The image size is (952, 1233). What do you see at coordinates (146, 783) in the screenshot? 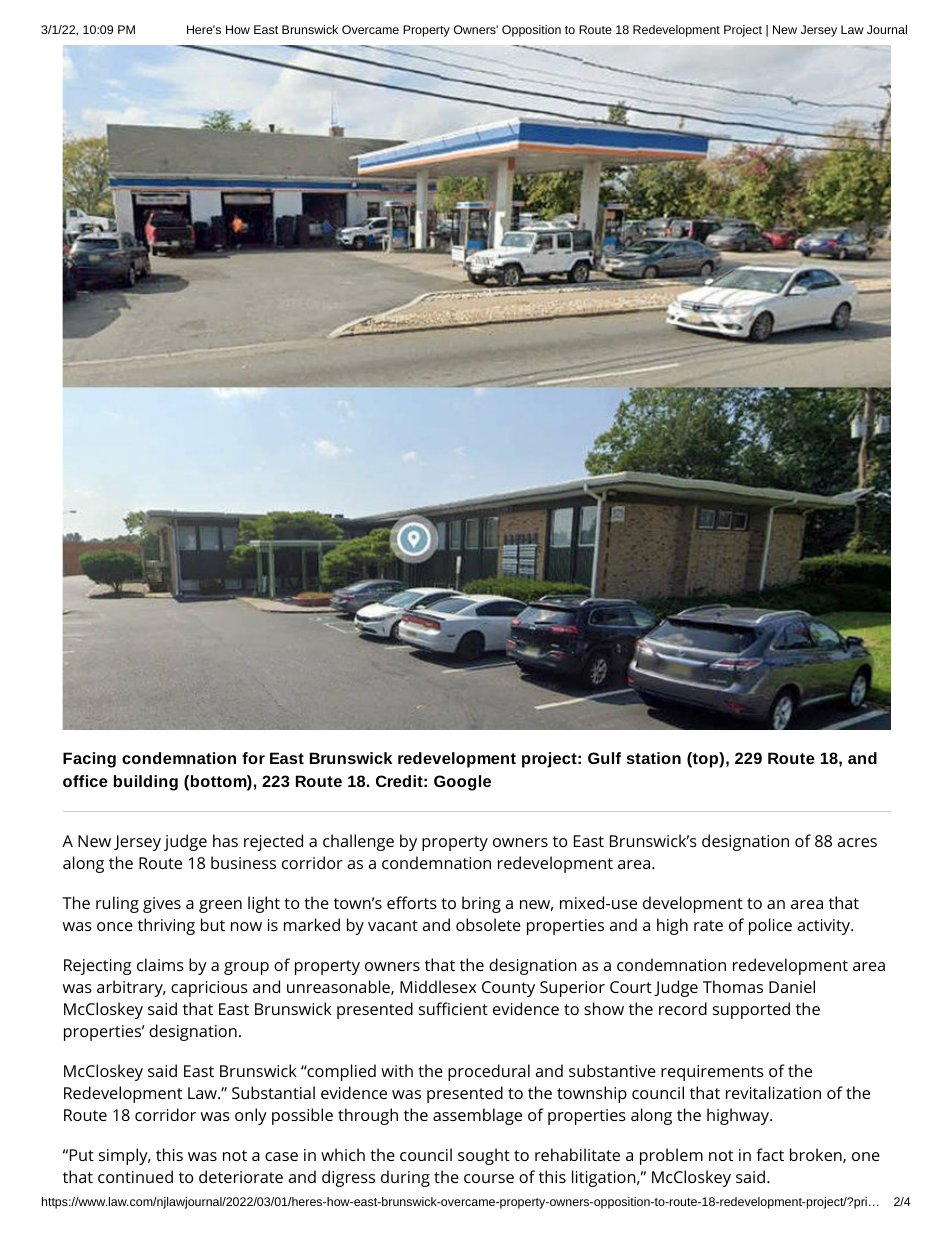
I see `building` at bounding box center [146, 783].
